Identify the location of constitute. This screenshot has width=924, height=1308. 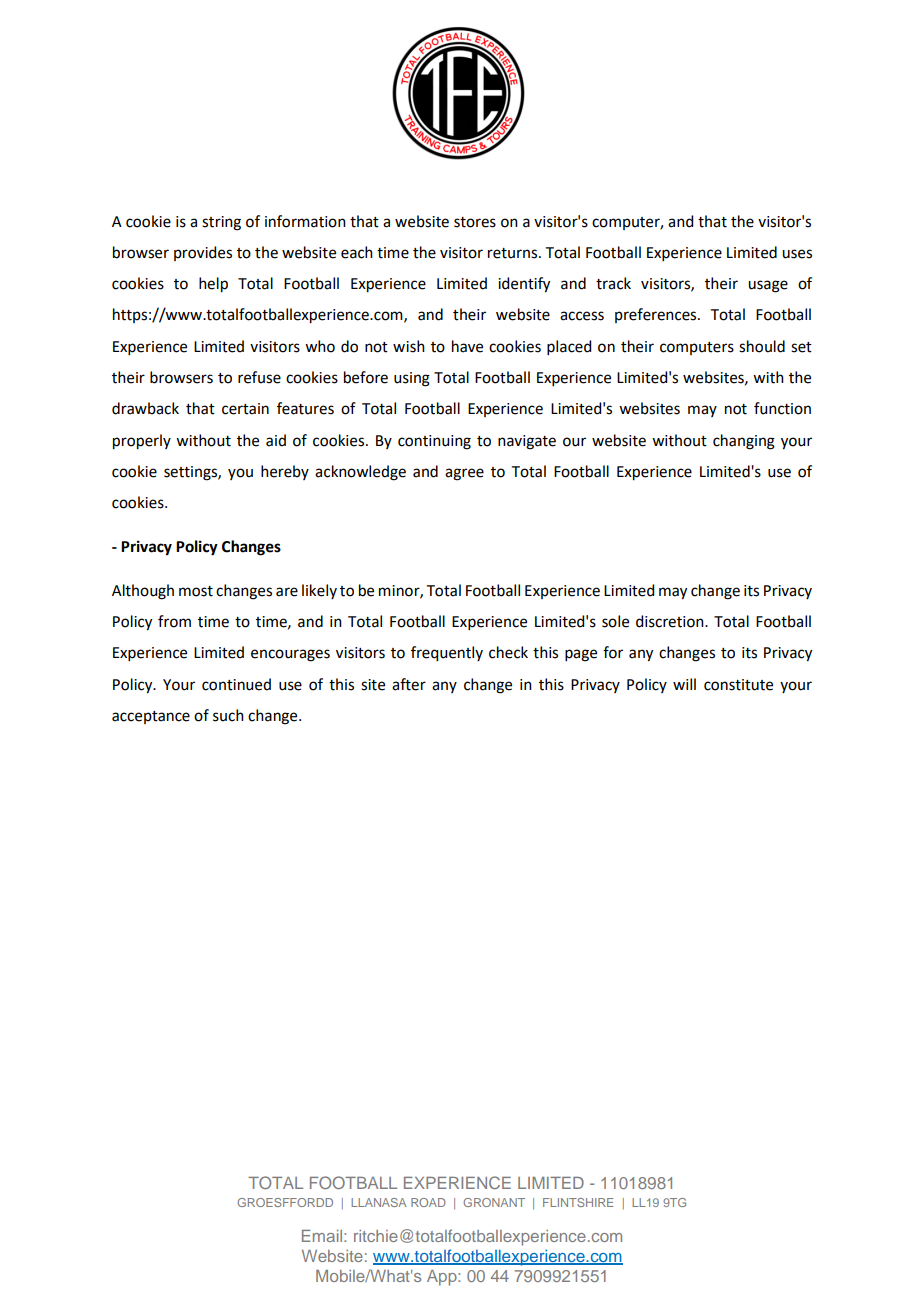
(738, 685).
